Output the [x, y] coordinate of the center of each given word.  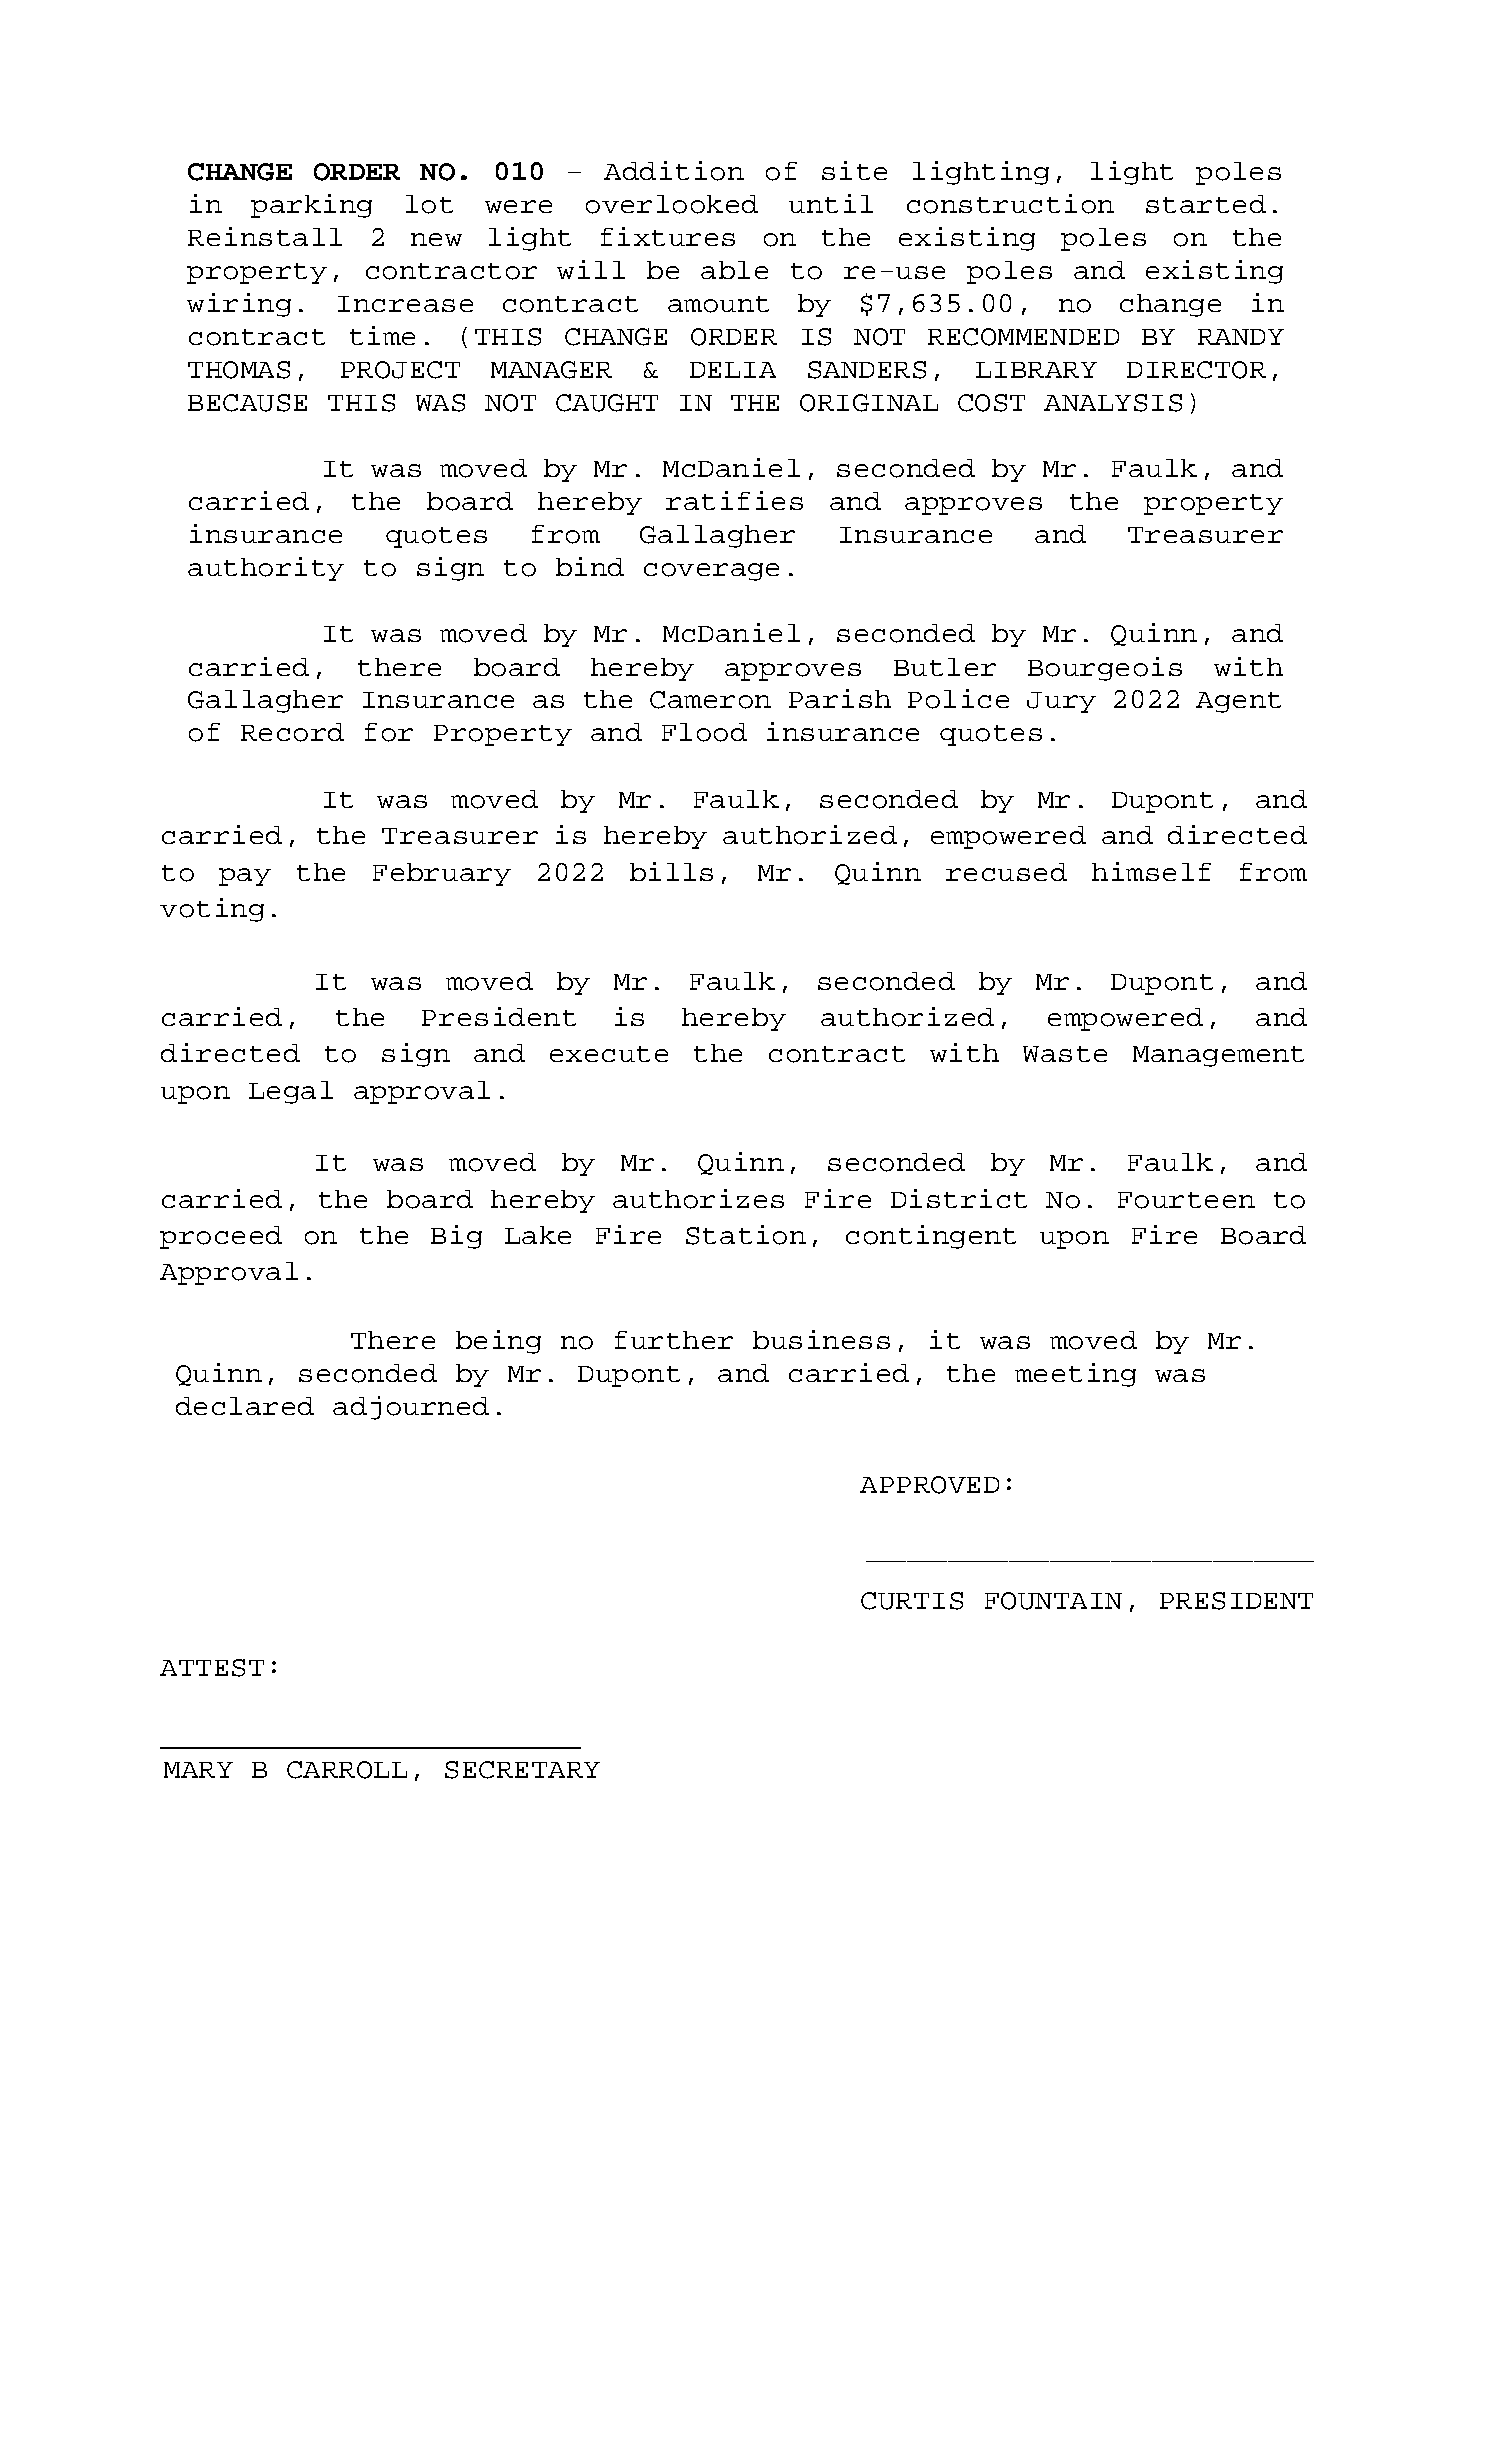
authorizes [698, 1199]
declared [245, 1406]
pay [245, 877]
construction [1010, 204]
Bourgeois [1105, 669]
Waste [1065, 1054]
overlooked [672, 204]
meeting [1075, 1375]
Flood [704, 732]
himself [1151, 871]
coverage [711, 572]
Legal [291, 1092]
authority [266, 569]
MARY [198, 1770]
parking [311, 206]
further [674, 1340]
